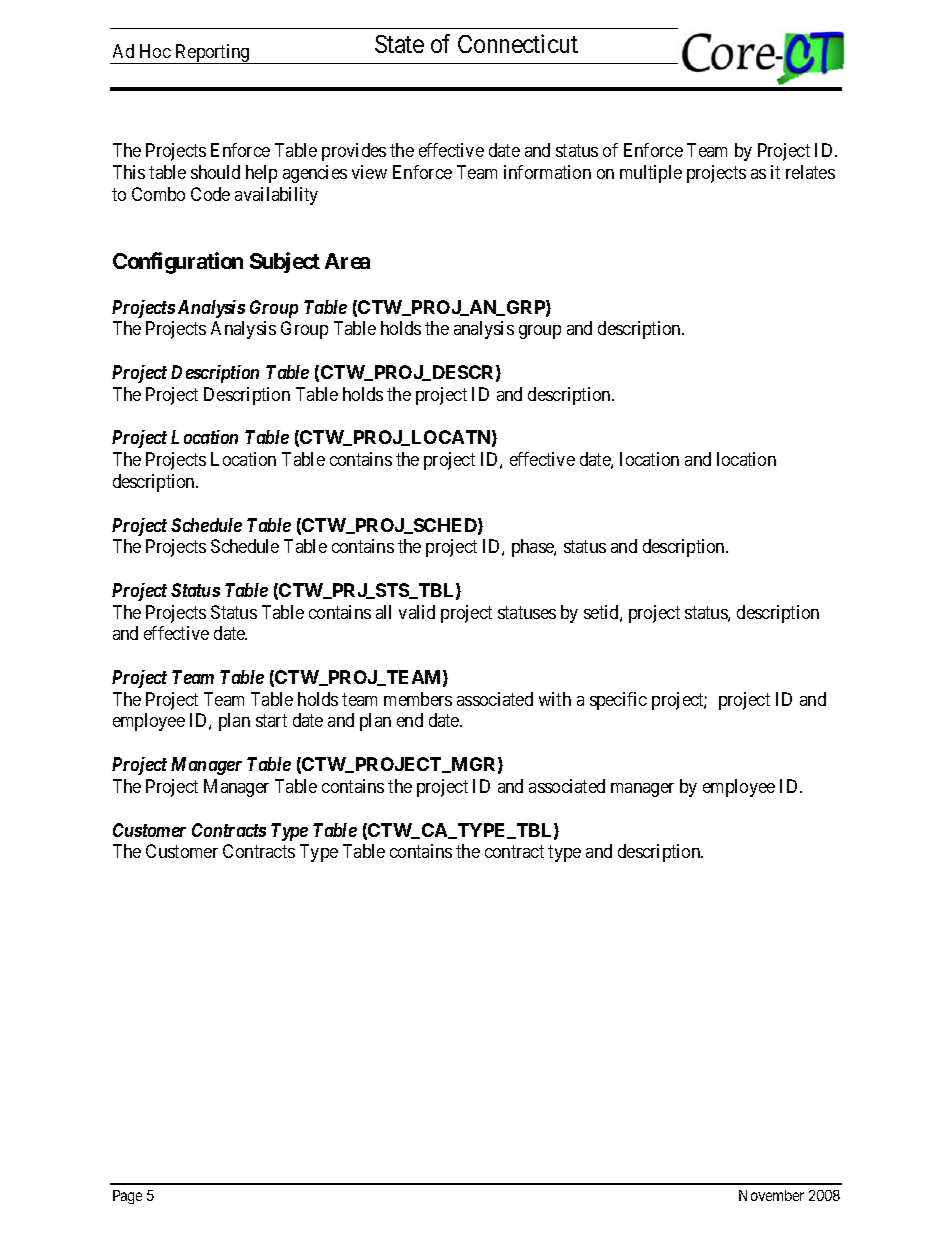 Image resolution: width=952 pixels, height=1233 pixels. What do you see at coordinates (127, 1197) in the document?
I see `Page` at bounding box center [127, 1197].
